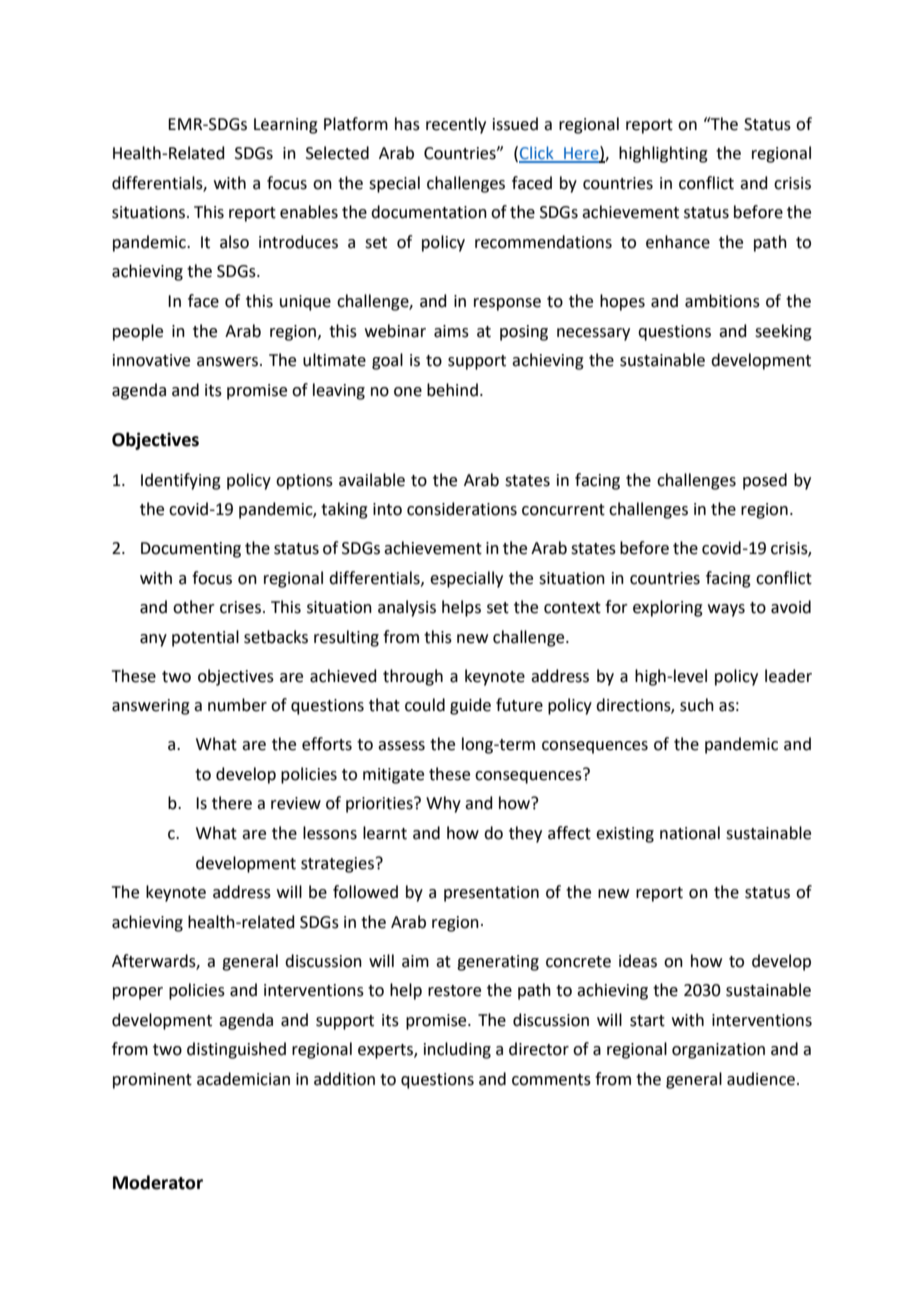 Image resolution: width=924 pixels, height=1308 pixels. What do you see at coordinates (456, 125) in the page?
I see `recently` at bounding box center [456, 125].
